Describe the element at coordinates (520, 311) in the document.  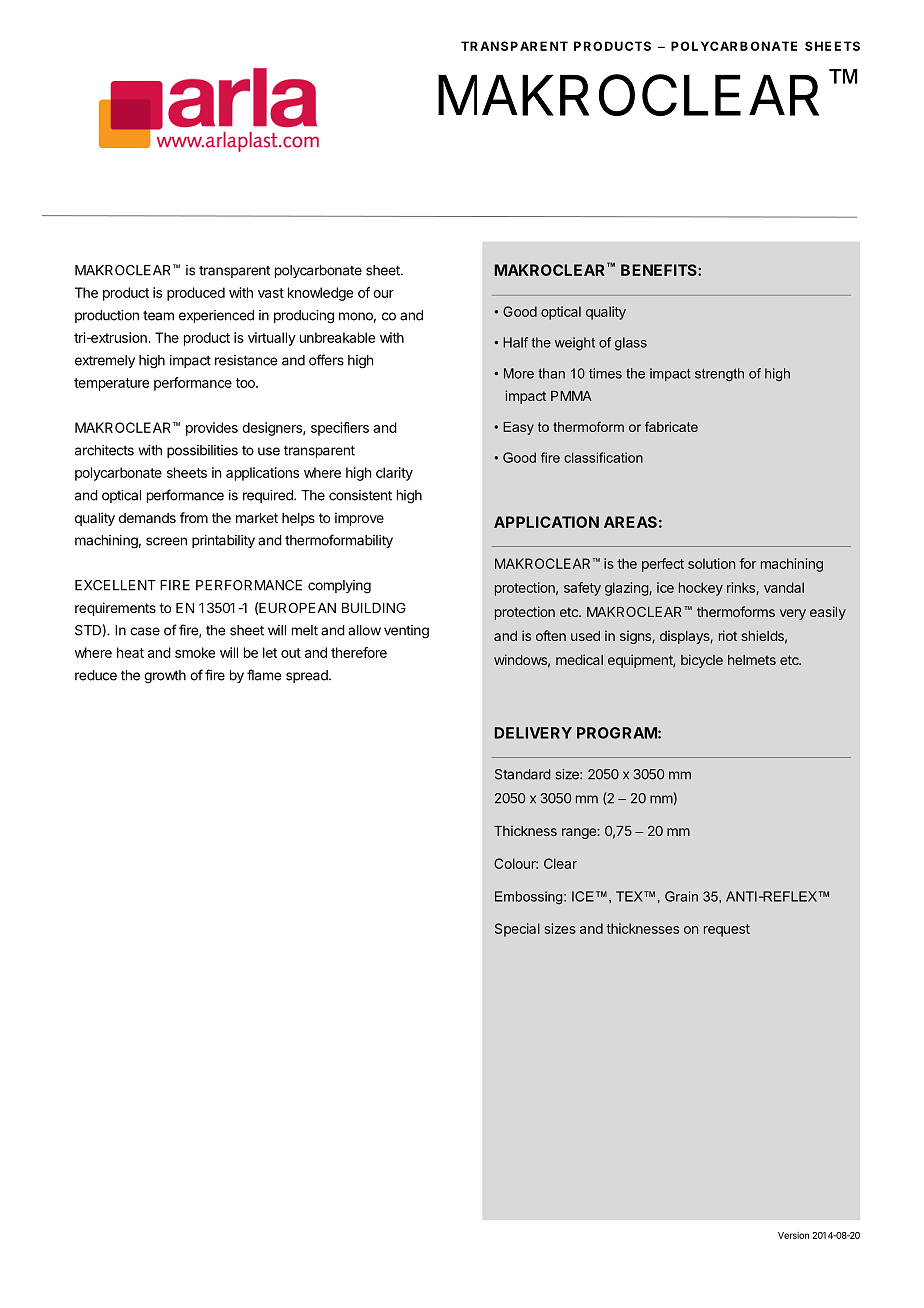
I see `Good` at that location.
